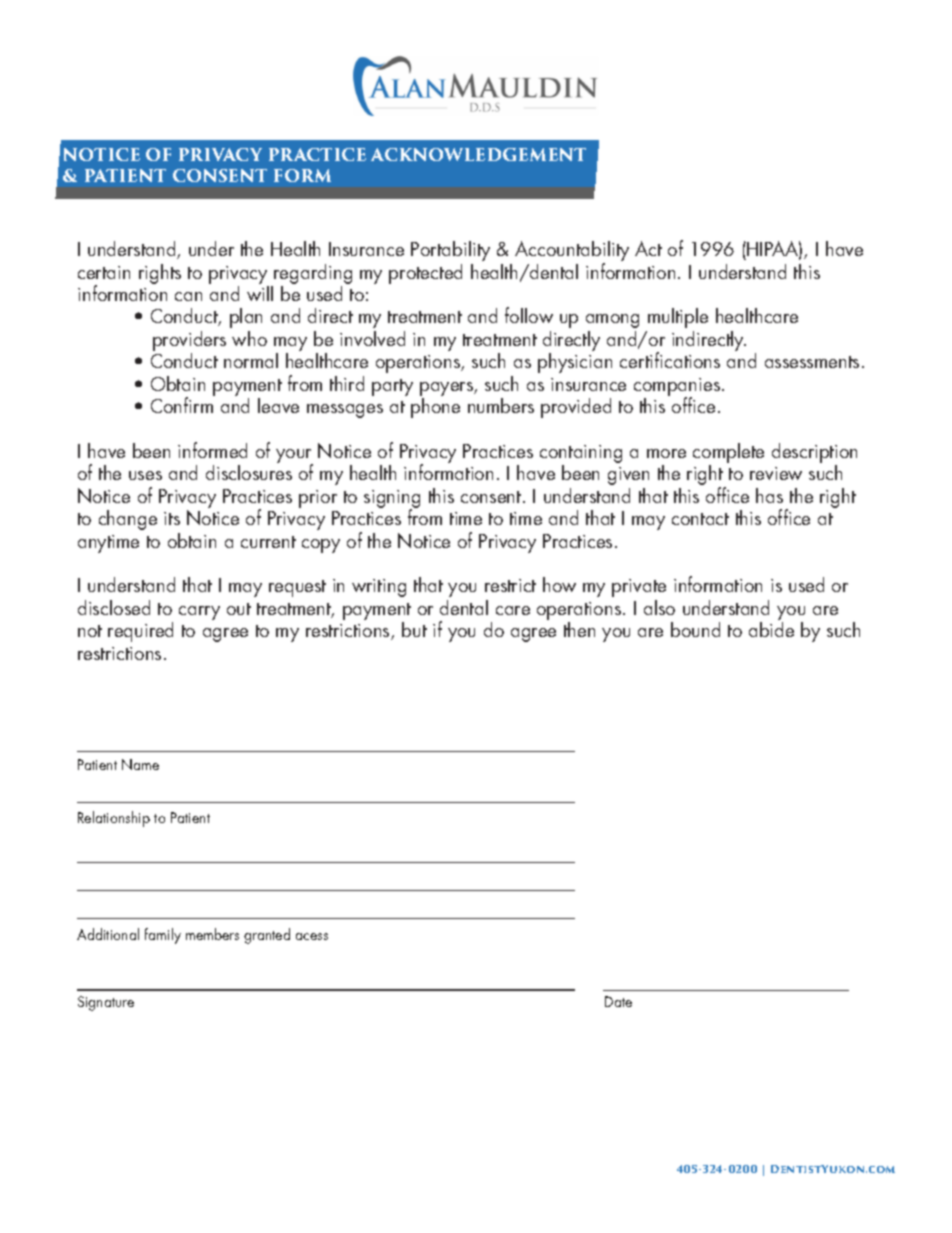 The image size is (952, 1233). What do you see at coordinates (140, 764) in the screenshot?
I see `Name` at bounding box center [140, 764].
